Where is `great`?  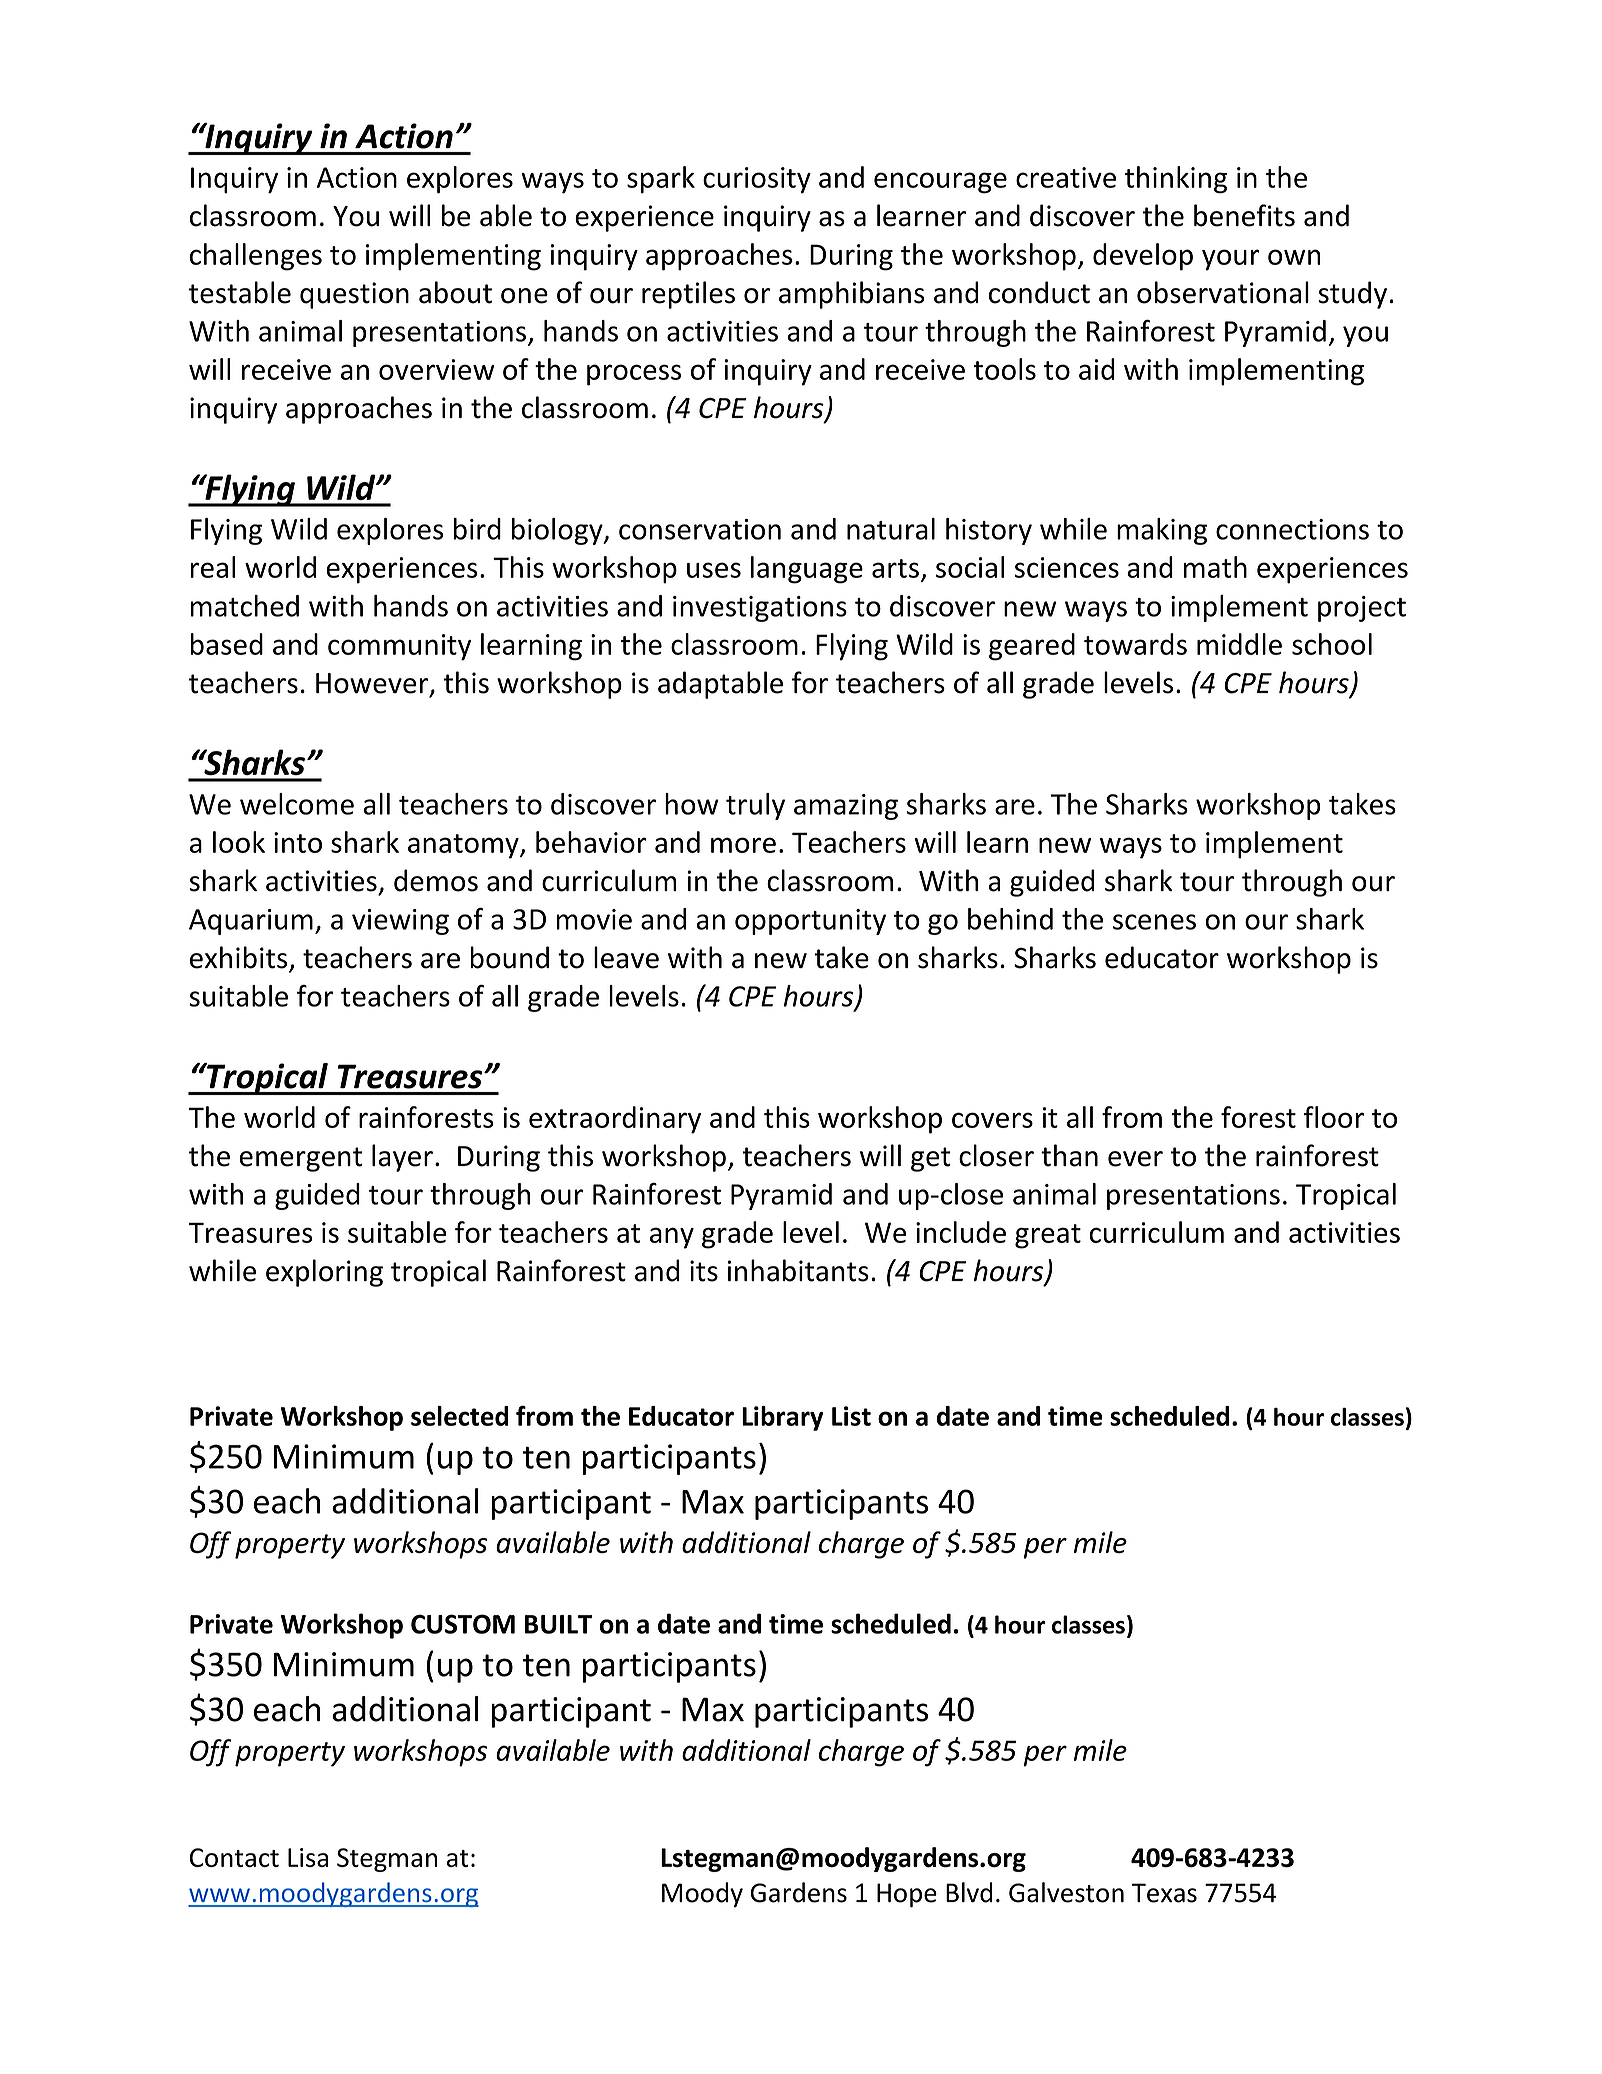
great is located at coordinates (1048, 1236).
